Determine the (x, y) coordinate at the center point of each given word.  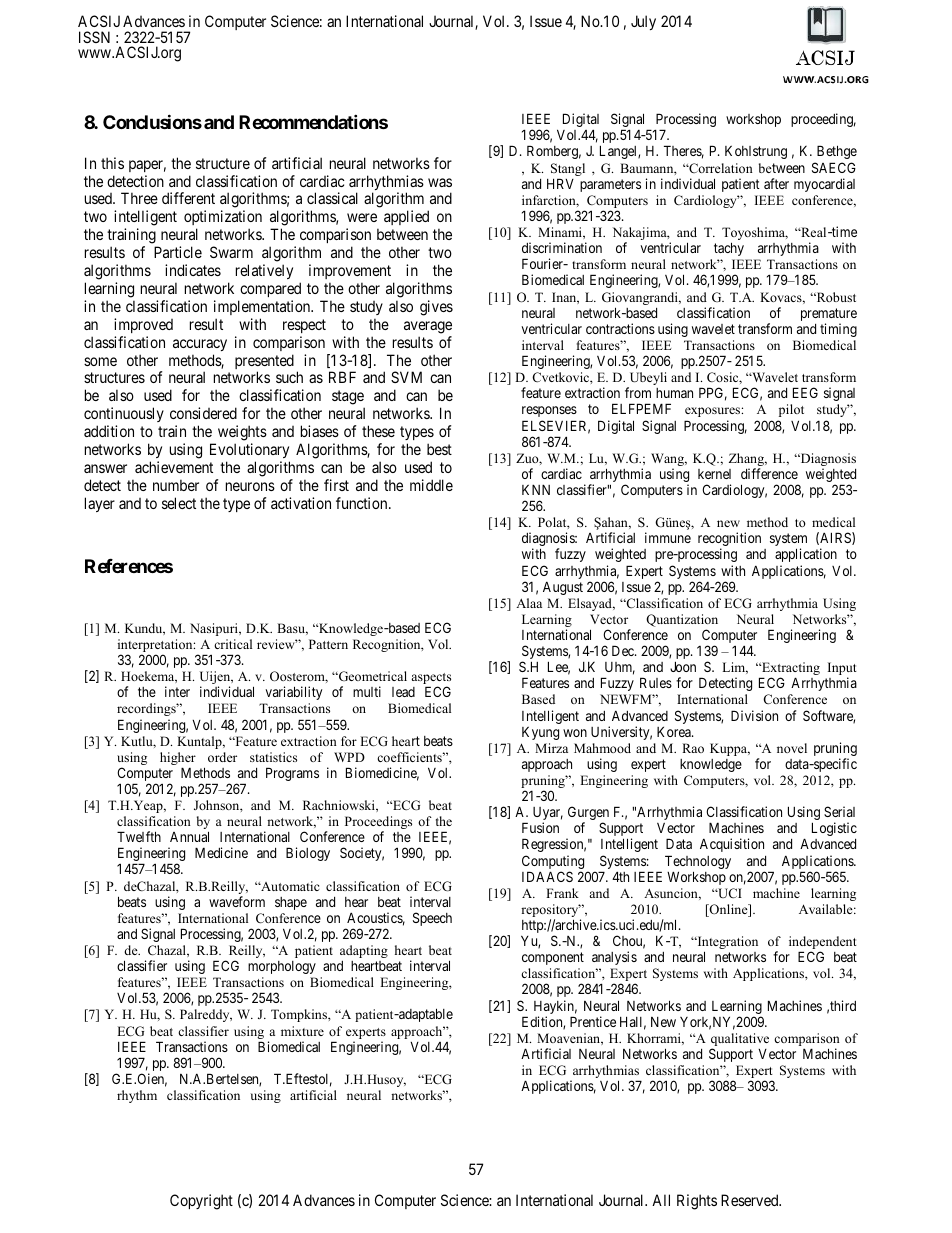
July (643, 22)
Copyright (201, 1202)
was (440, 182)
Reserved (751, 1200)
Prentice (593, 1021)
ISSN (94, 37)
